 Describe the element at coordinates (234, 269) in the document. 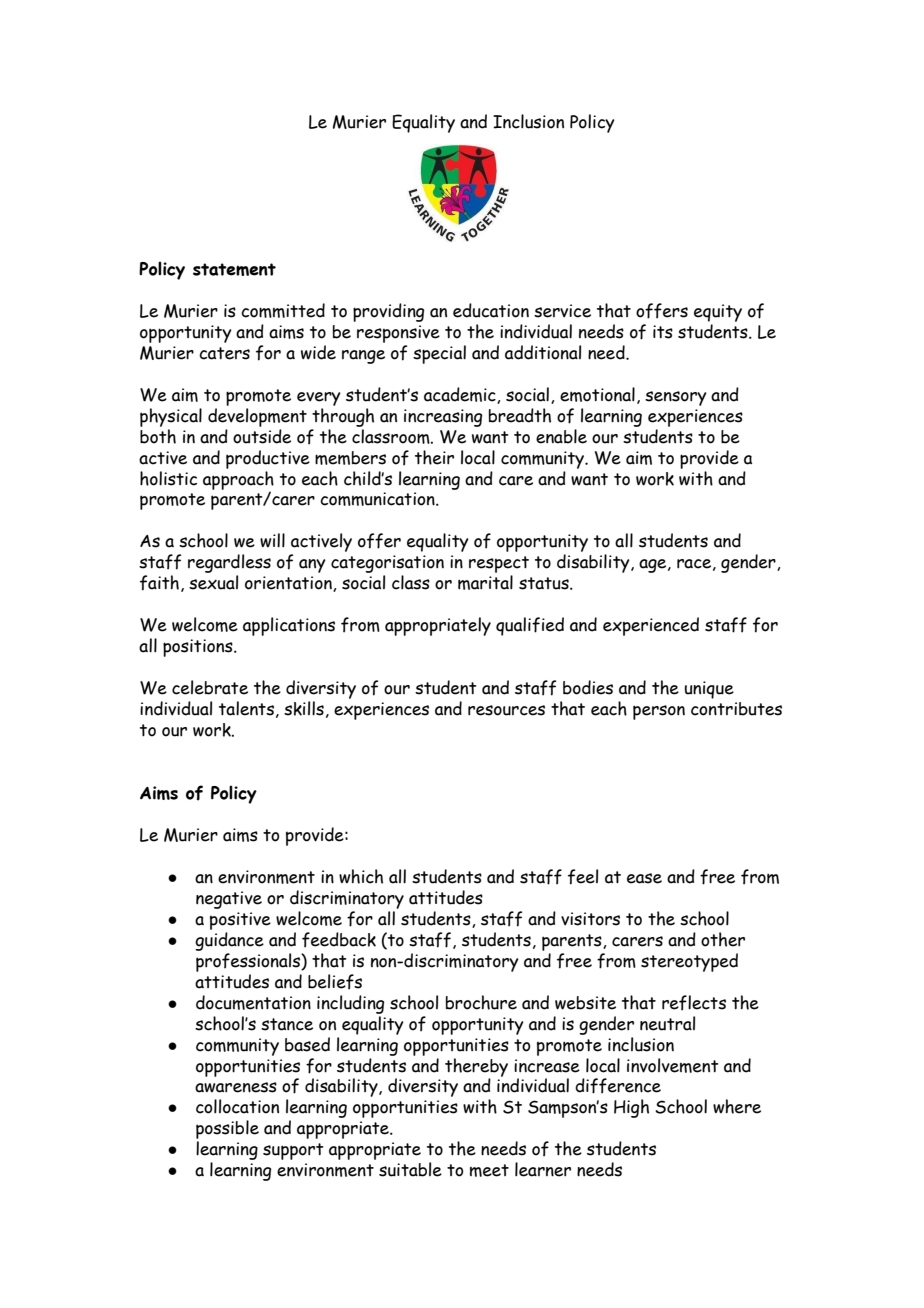

I see `statement` at that location.
